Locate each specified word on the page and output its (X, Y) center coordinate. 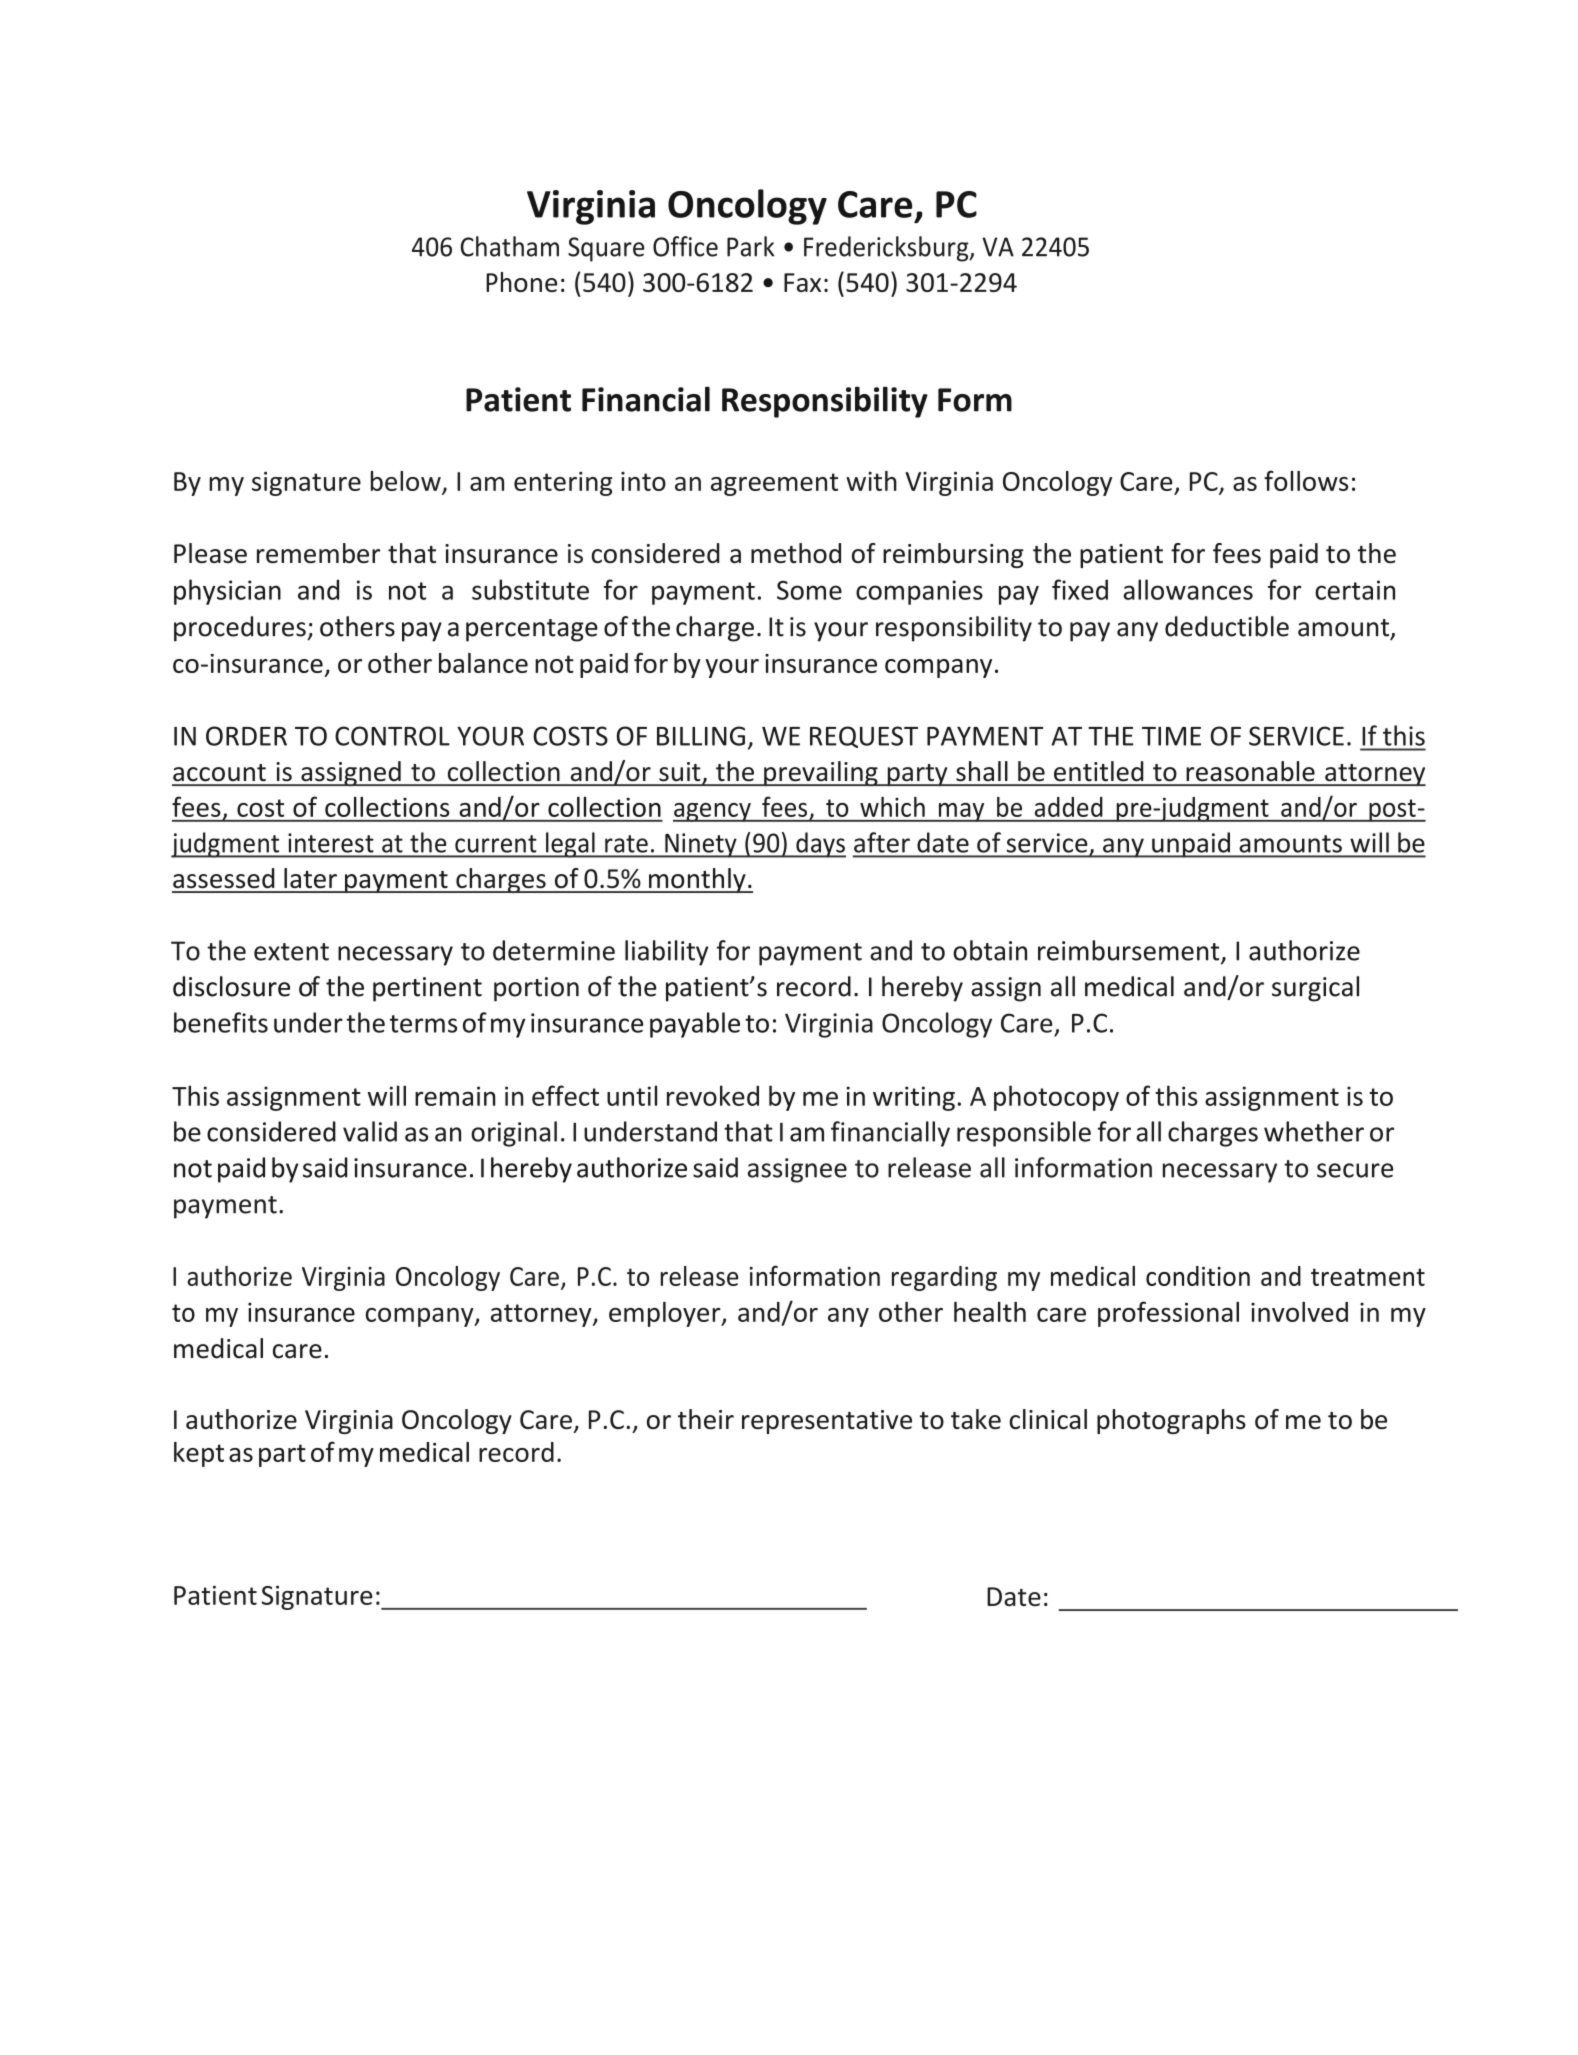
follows (1306, 480)
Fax (802, 282)
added (1068, 807)
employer (666, 1314)
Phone (521, 282)
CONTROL (392, 736)
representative (827, 1422)
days (820, 845)
